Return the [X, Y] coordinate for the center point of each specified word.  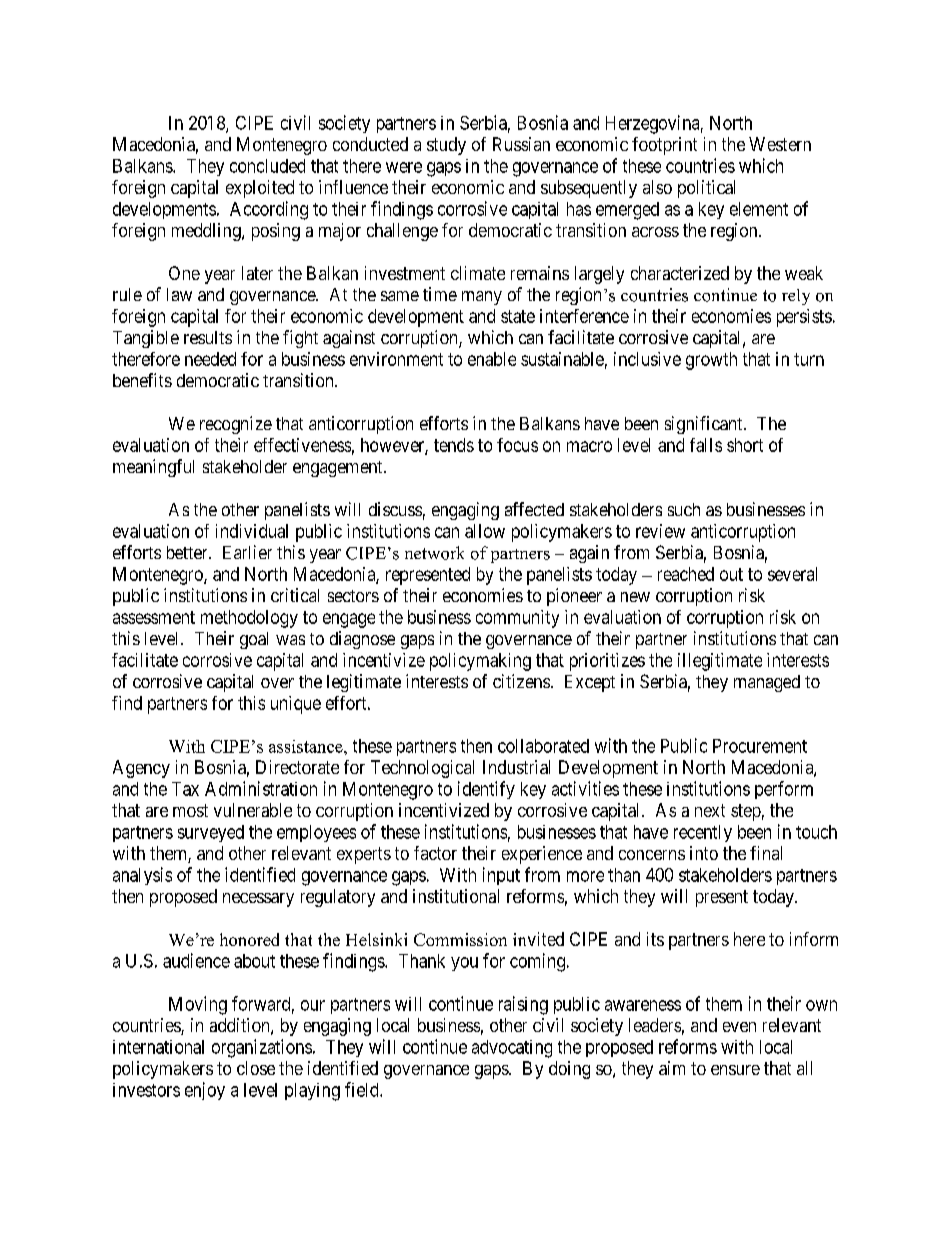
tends [454, 445]
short [745, 445]
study [446, 146]
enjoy [205, 1091]
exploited [260, 189]
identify [486, 790]
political [706, 189]
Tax [185, 789]
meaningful [153, 468]
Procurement [760, 746]
